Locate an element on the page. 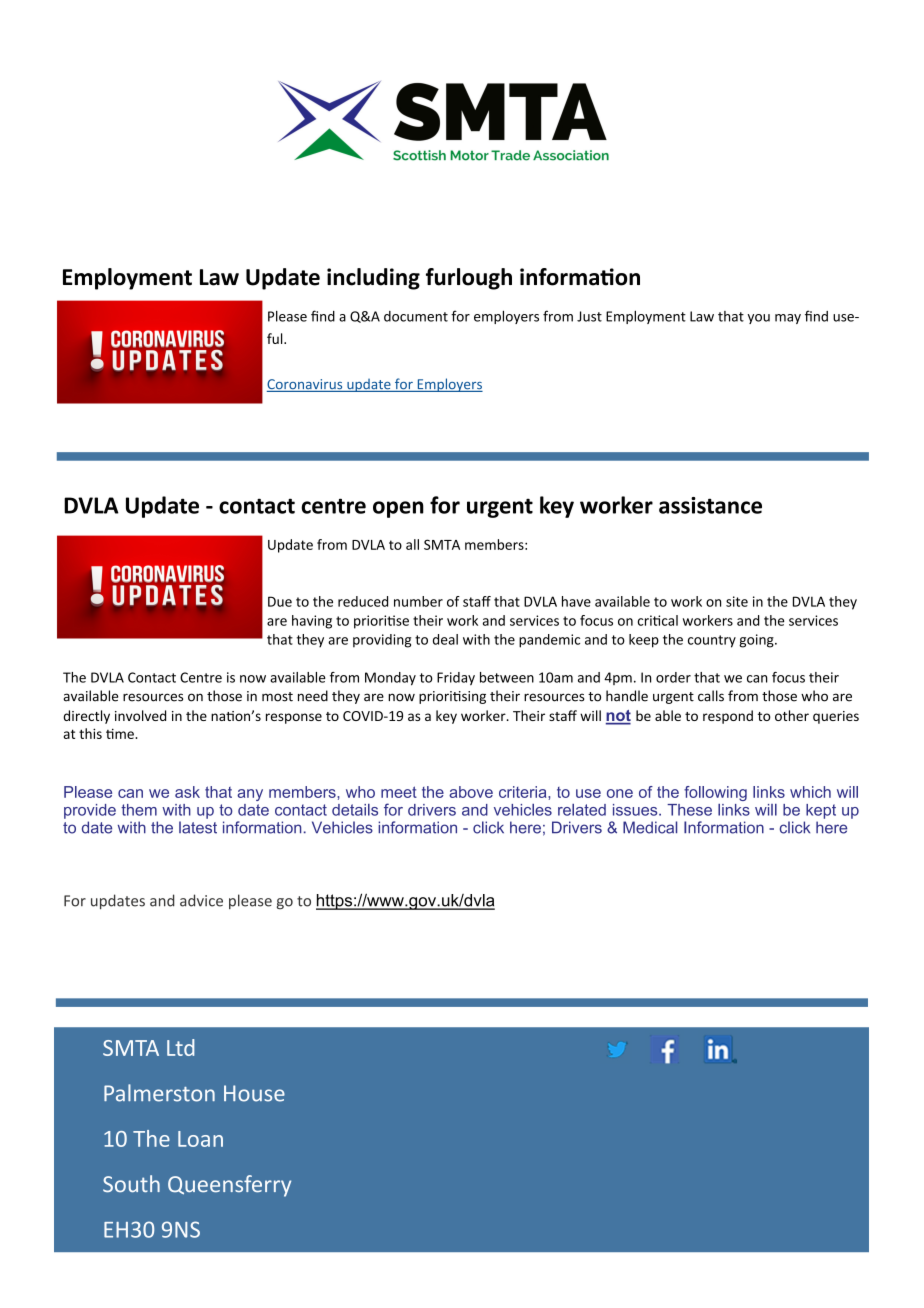 This document has height=1308, width=924. Ltd is located at coordinates (181, 1047).
